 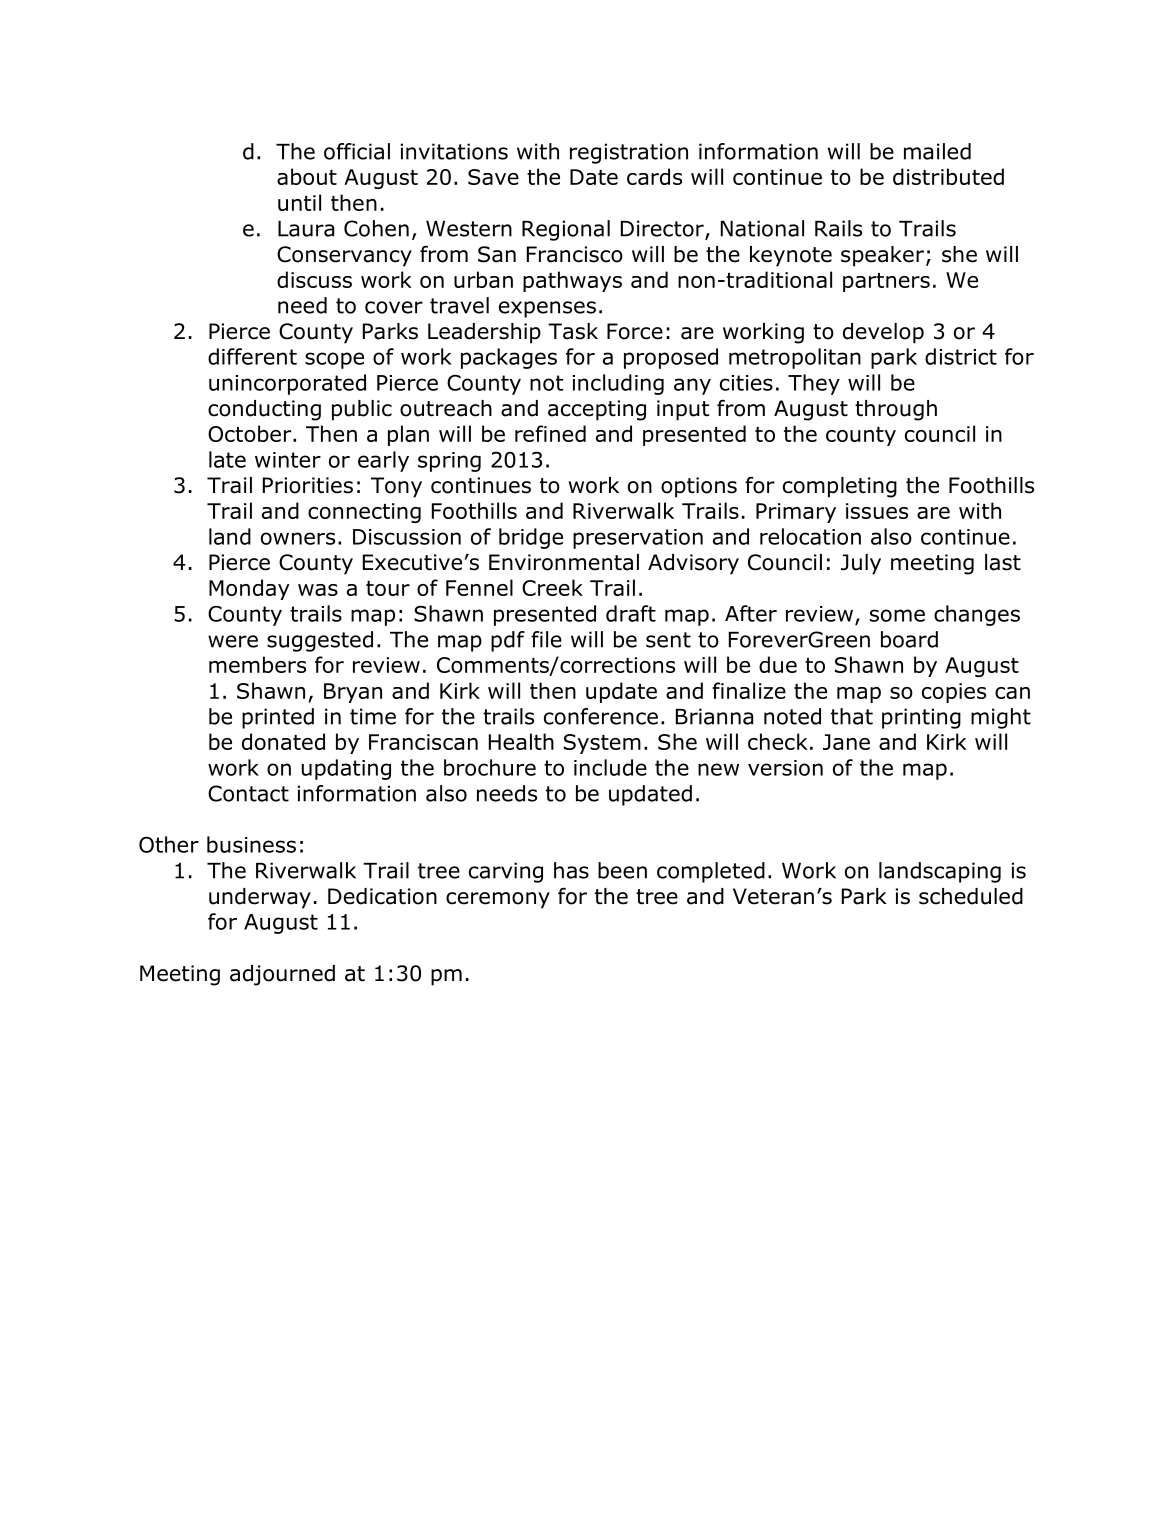 I want to click on has, so click(x=571, y=870).
